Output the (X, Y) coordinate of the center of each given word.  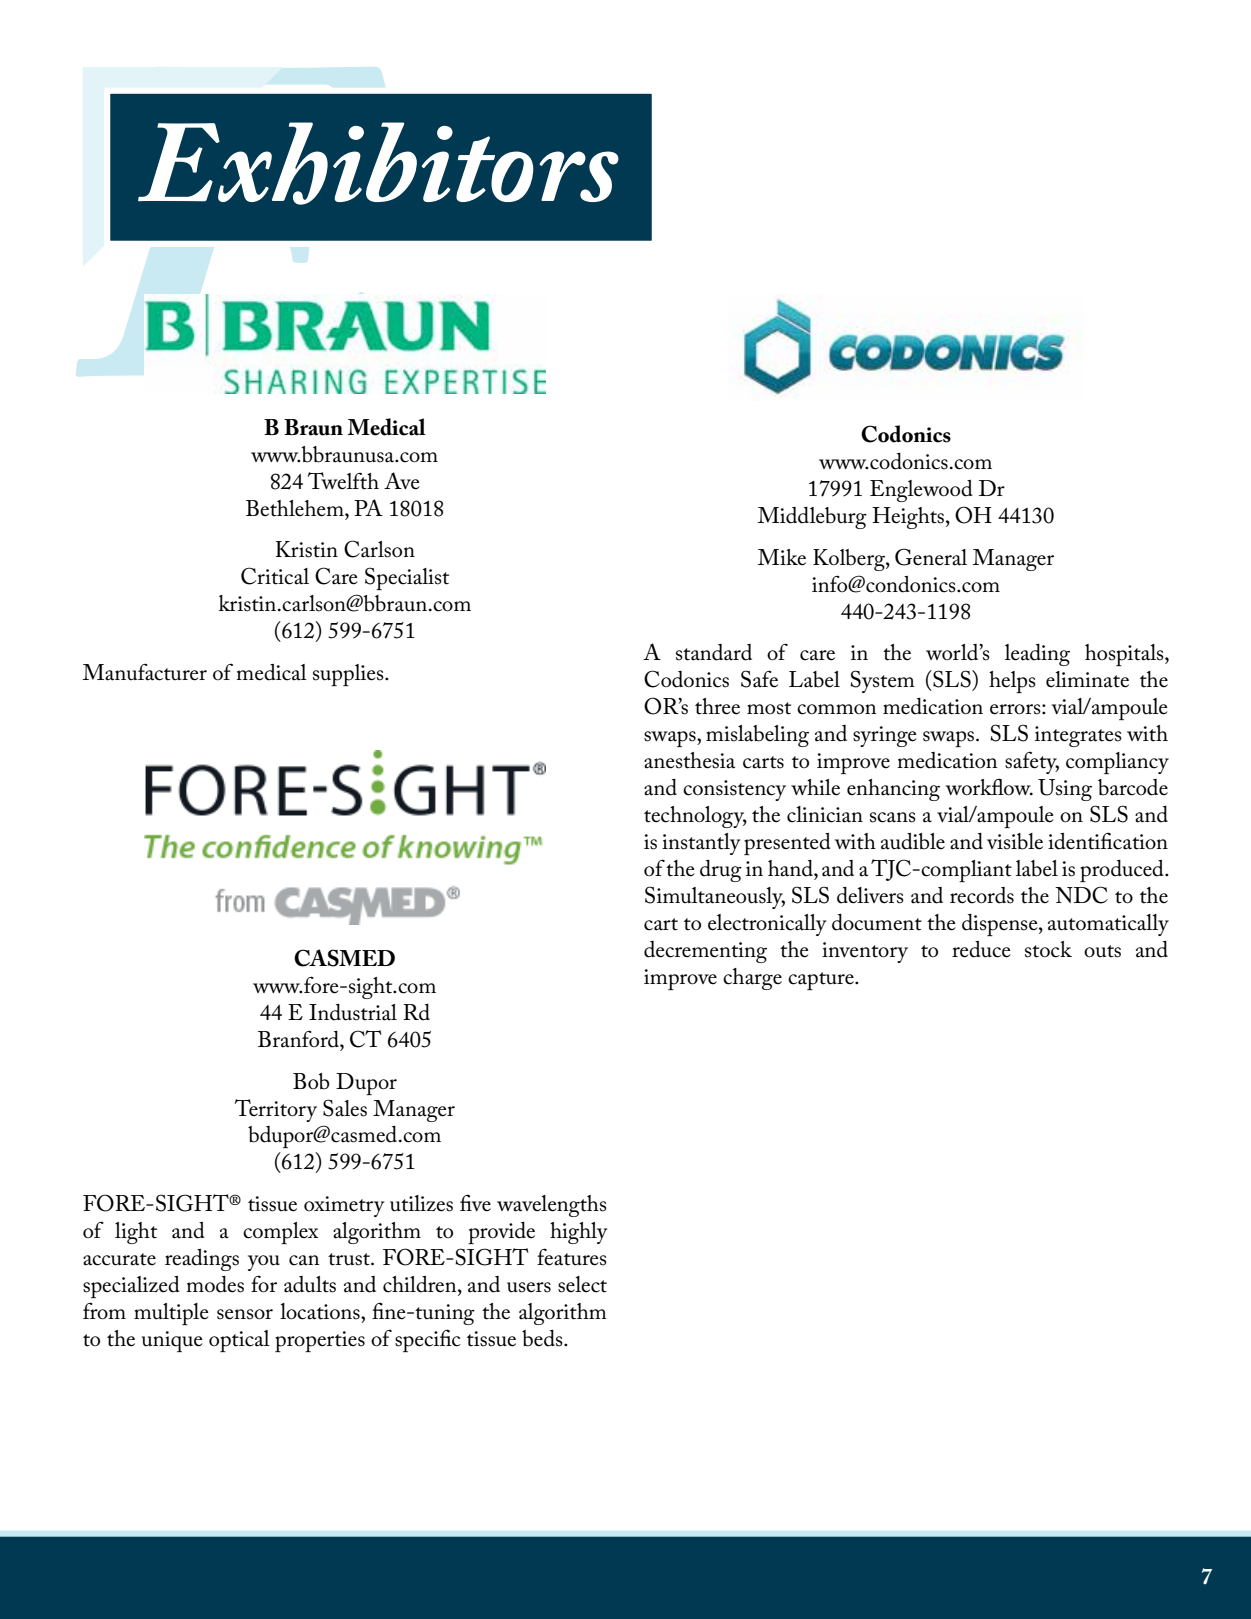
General (931, 557)
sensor (245, 1314)
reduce (981, 949)
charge (752, 979)
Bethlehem (296, 508)
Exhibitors (378, 163)
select (582, 1284)
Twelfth (343, 481)
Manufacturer (144, 672)
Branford (299, 1039)
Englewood (921, 491)
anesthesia (689, 760)
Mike (781, 557)
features (572, 1257)
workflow (989, 787)
